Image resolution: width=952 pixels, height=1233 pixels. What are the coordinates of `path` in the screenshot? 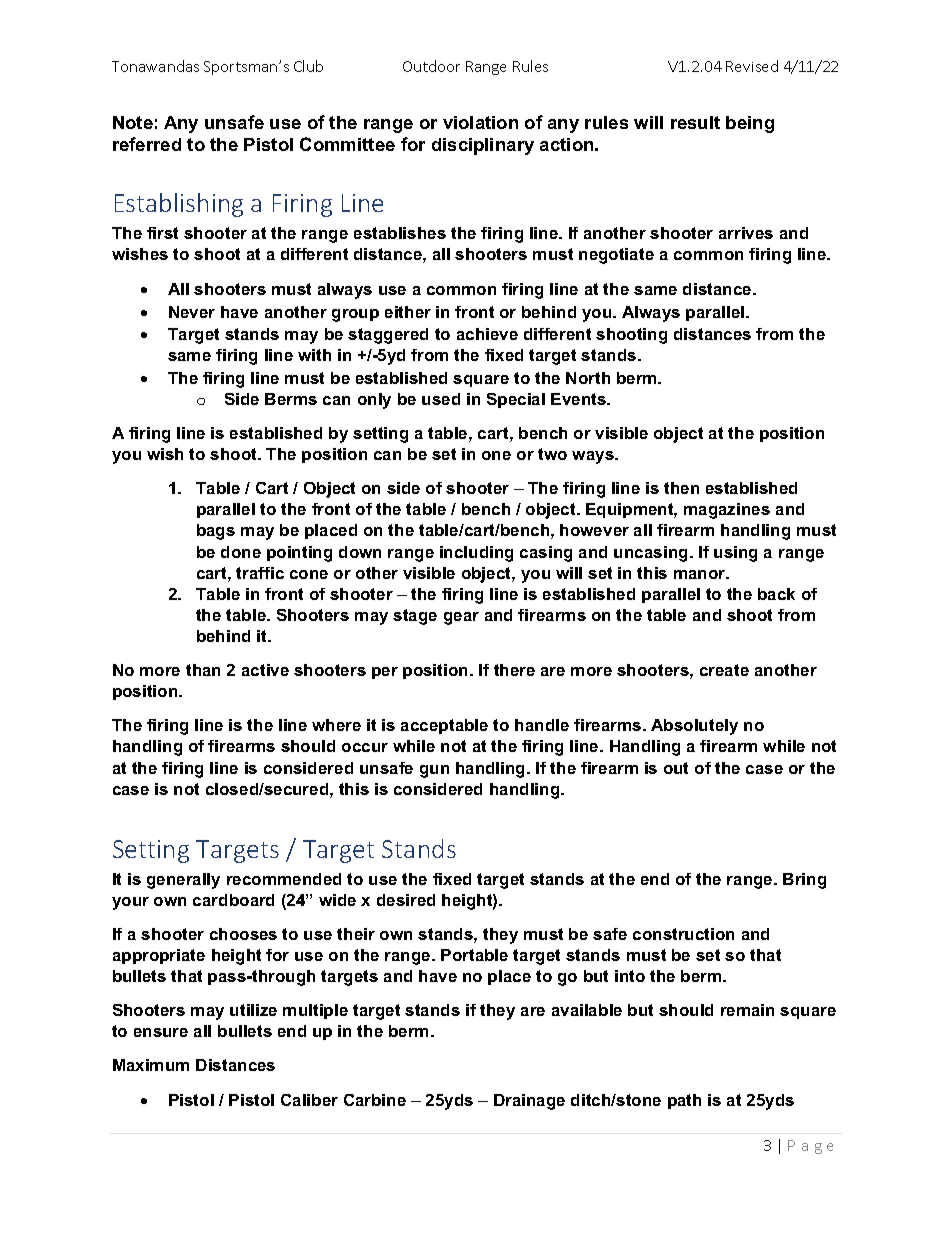 It's located at (684, 1101).
